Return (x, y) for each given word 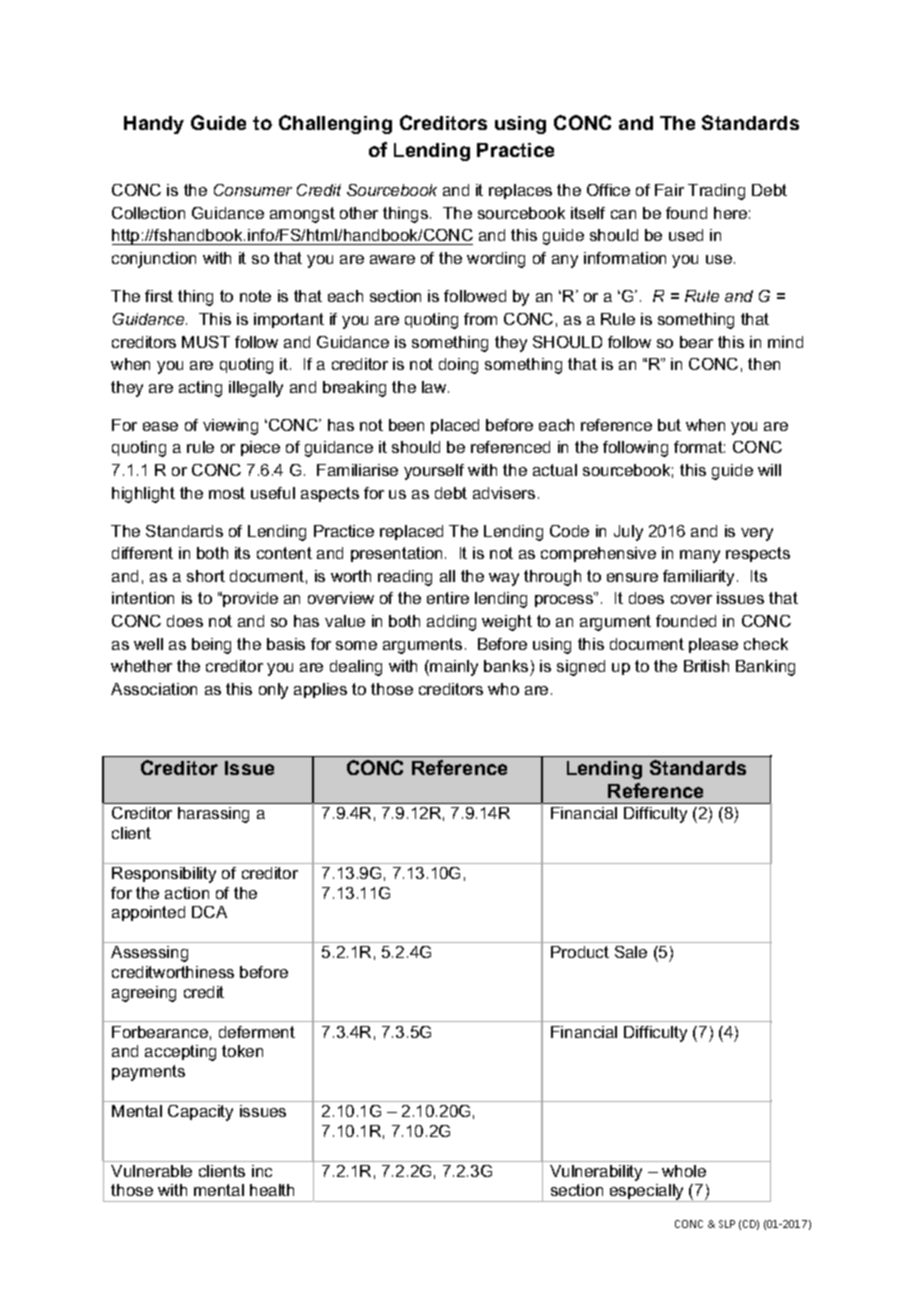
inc (262, 1171)
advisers (504, 493)
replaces (520, 191)
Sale (631, 952)
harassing (213, 815)
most (227, 493)
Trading (716, 192)
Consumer (253, 190)
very (757, 534)
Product (580, 952)
